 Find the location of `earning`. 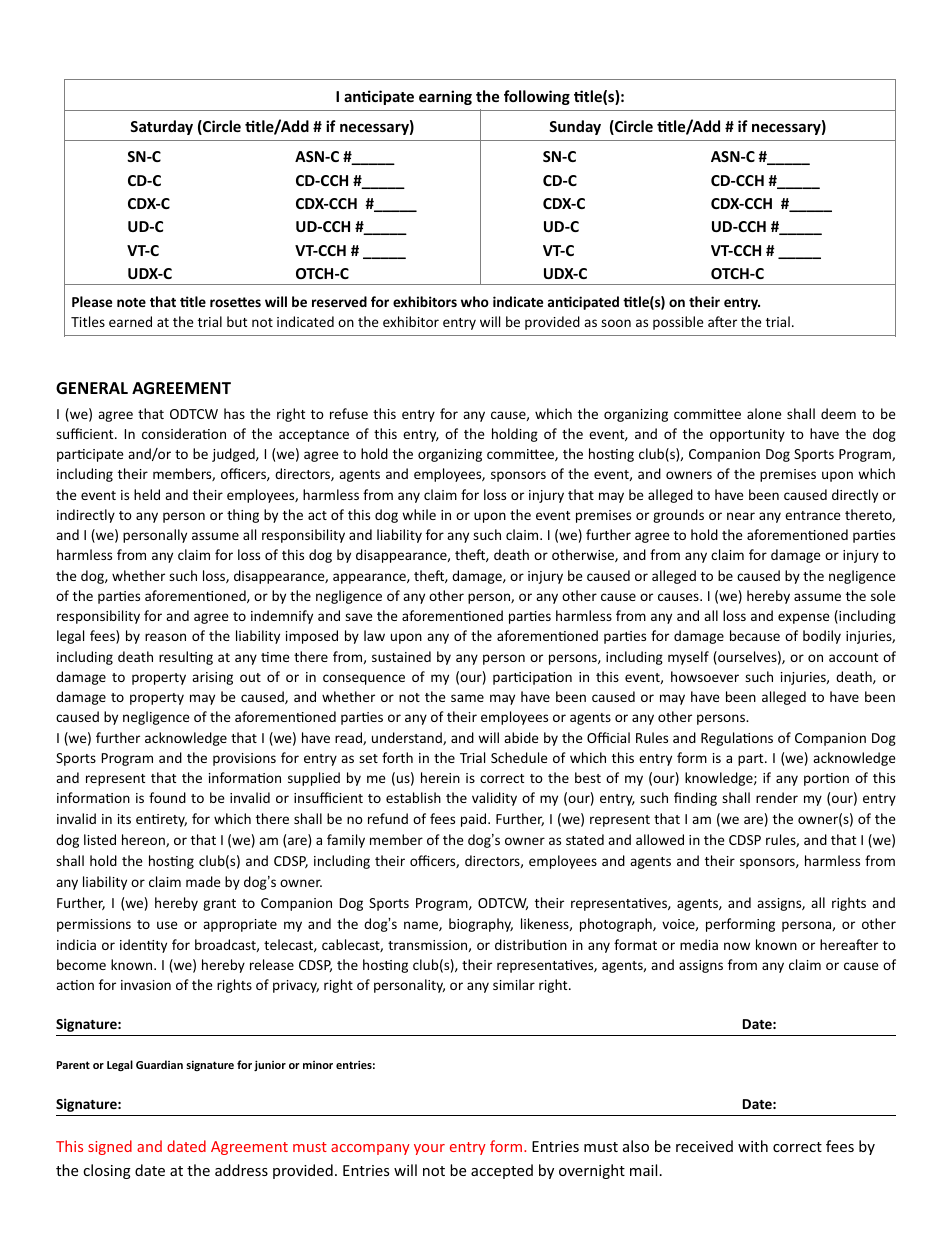

earning is located at coordinates (445, 97).
